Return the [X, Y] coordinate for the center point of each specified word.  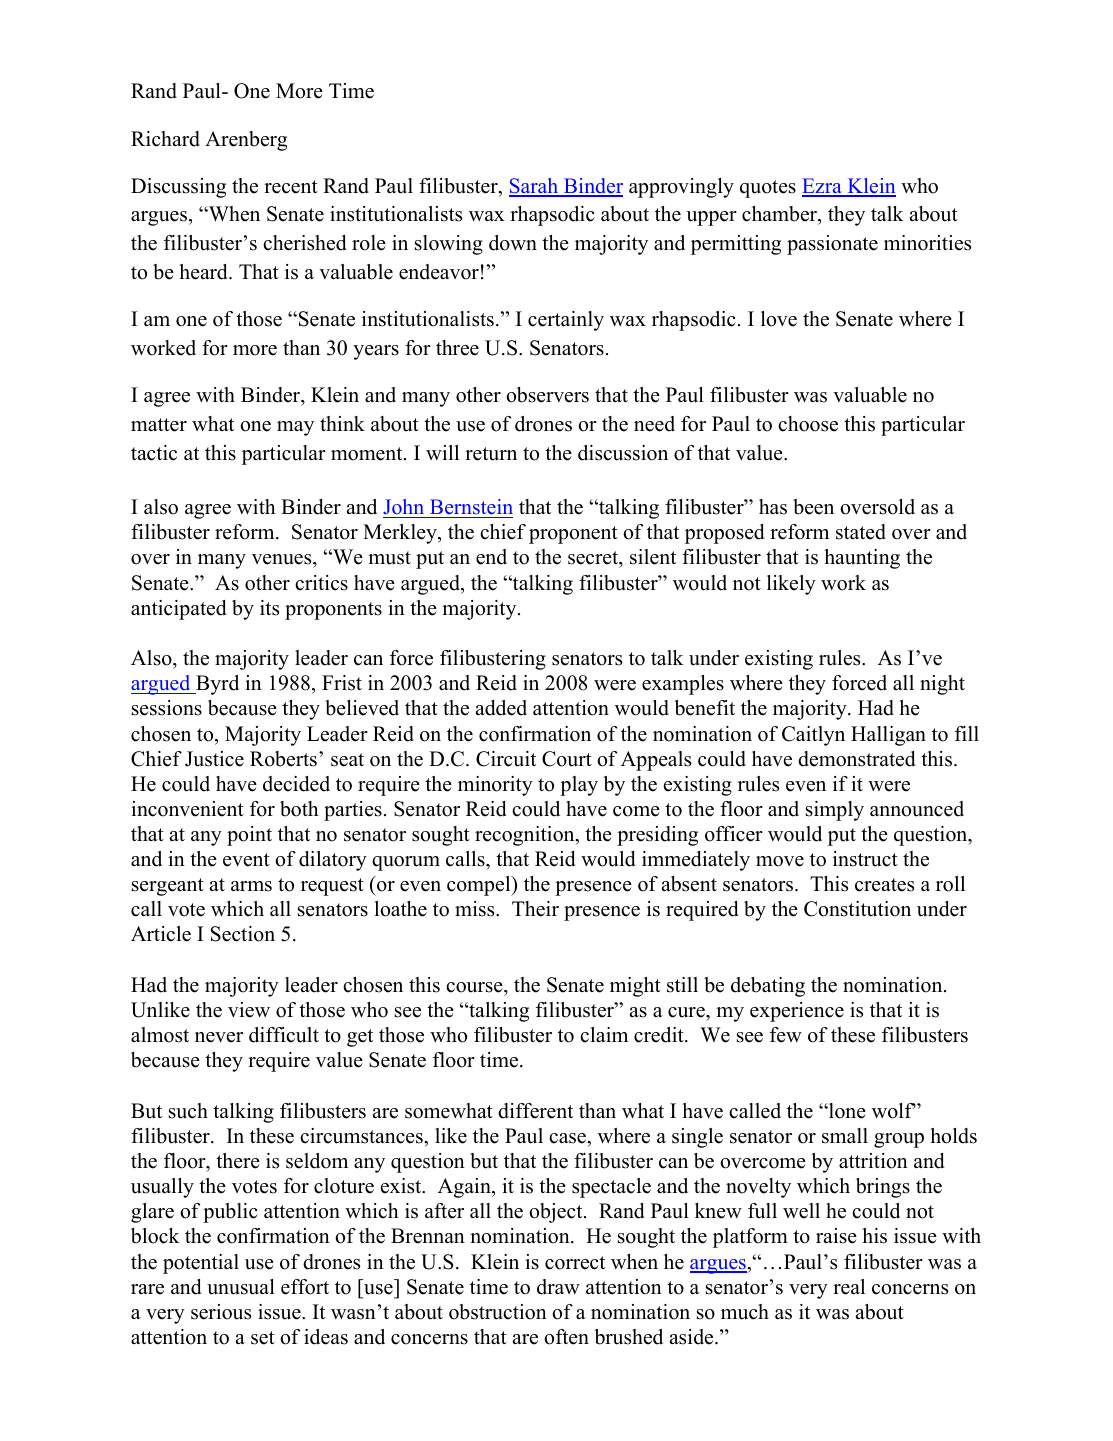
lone [846, 1111]
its [269, 608]
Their [535, 909]
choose [808, 424]
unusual [241, 1287]
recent [291, 187]
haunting [862, 559]
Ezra [823, 187]
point [249, 836]
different [535, 1111]
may [295, 428]
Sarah [535, 187]
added [501, 708]
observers [547, 395]
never [219, 1037]
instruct [865, 859]
